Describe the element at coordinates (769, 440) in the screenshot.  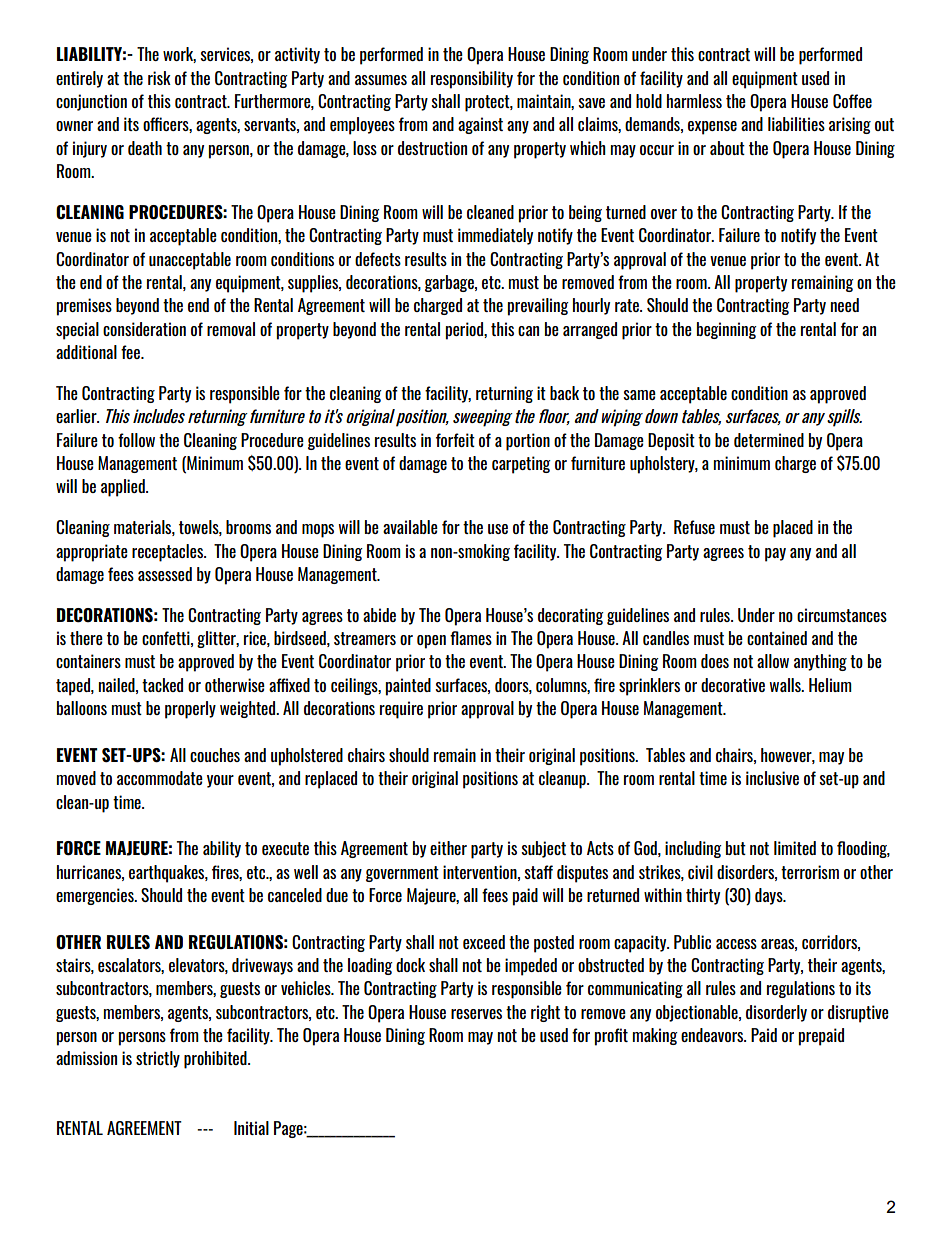
I see `determined` at that location.
